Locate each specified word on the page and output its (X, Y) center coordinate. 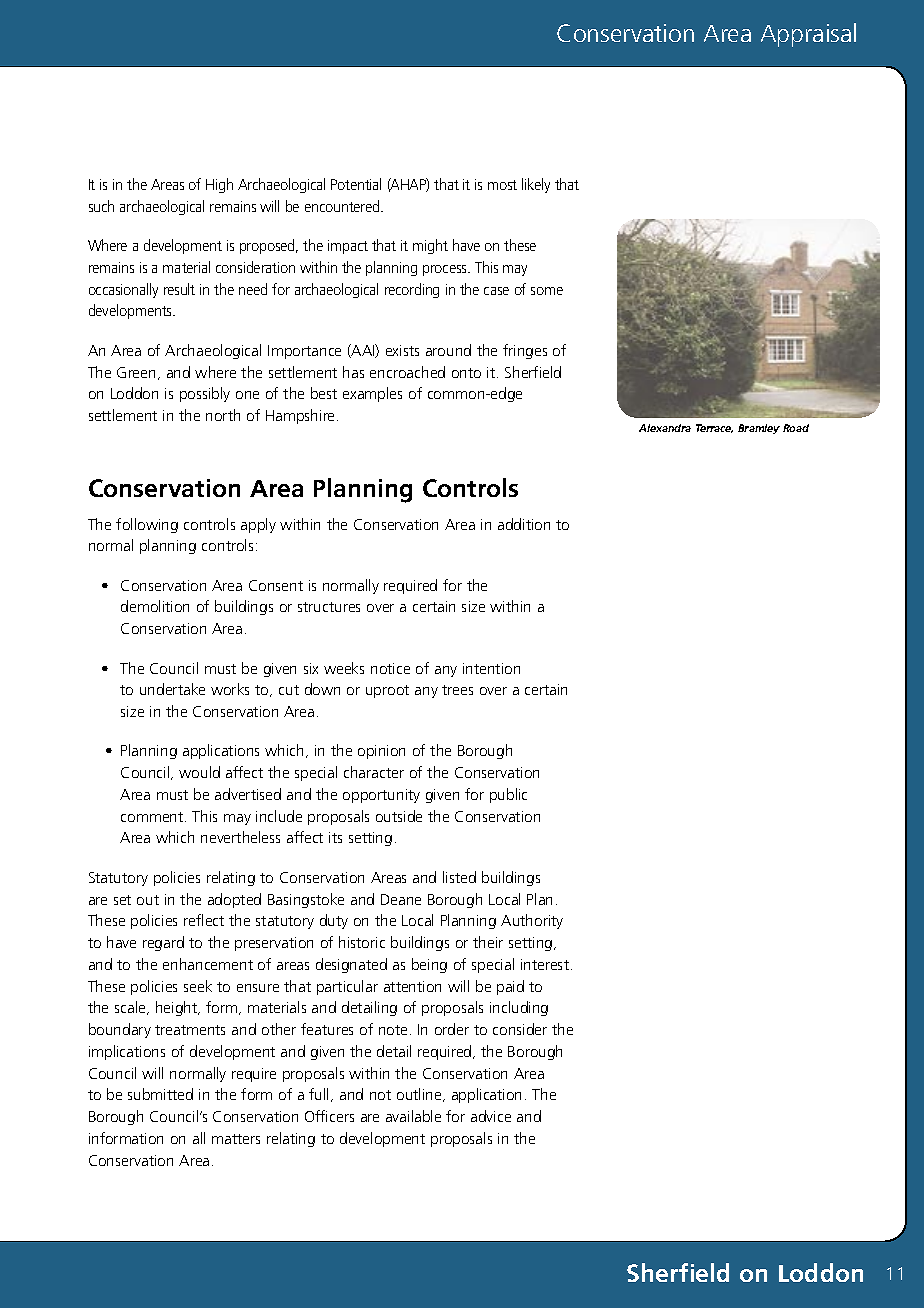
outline (420, 1095)
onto (466, 373)
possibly (205, 394)
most (502, 185)
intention (491, 668)
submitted (160, 1094)
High (219, 185)
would (199, 772)
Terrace (714, 428)
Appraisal (808, 35)
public (508, 795)
